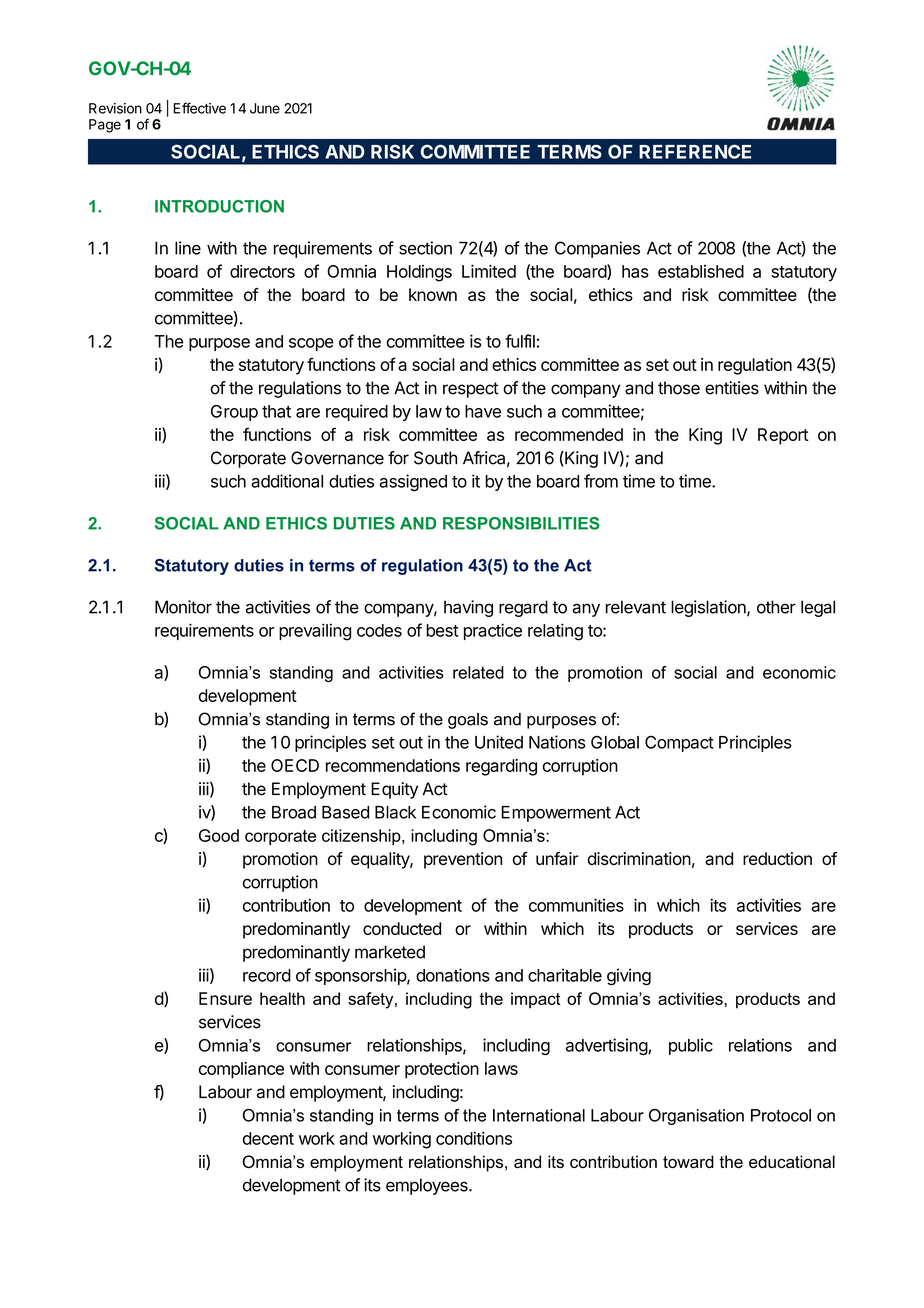 The width and height of the screenshot is (924, 1308). What do you see at coordinates (268, 1138) in the screenshot?
I see `decent` at bounding box center [268, 1138].
